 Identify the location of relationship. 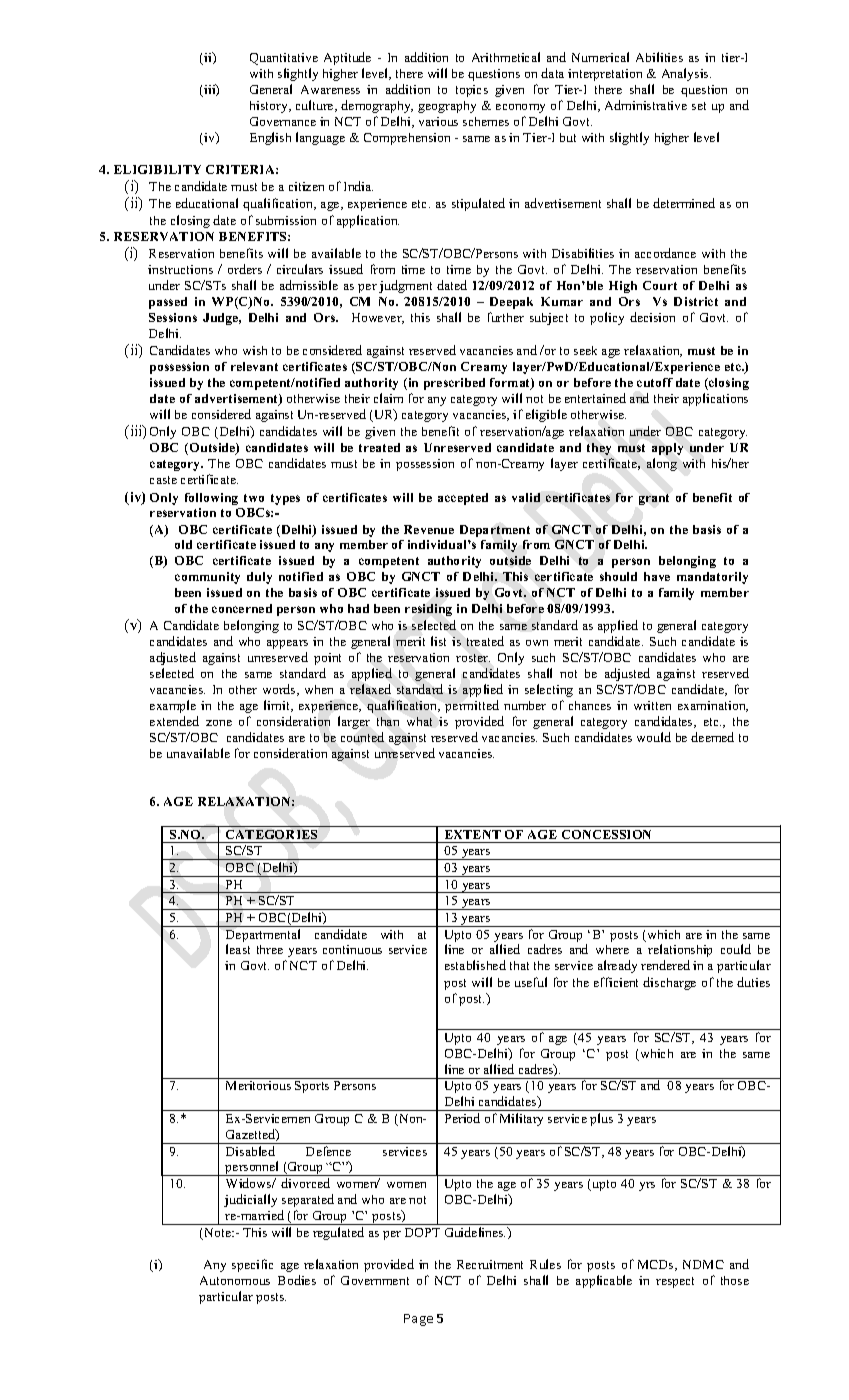
(680, 950).
